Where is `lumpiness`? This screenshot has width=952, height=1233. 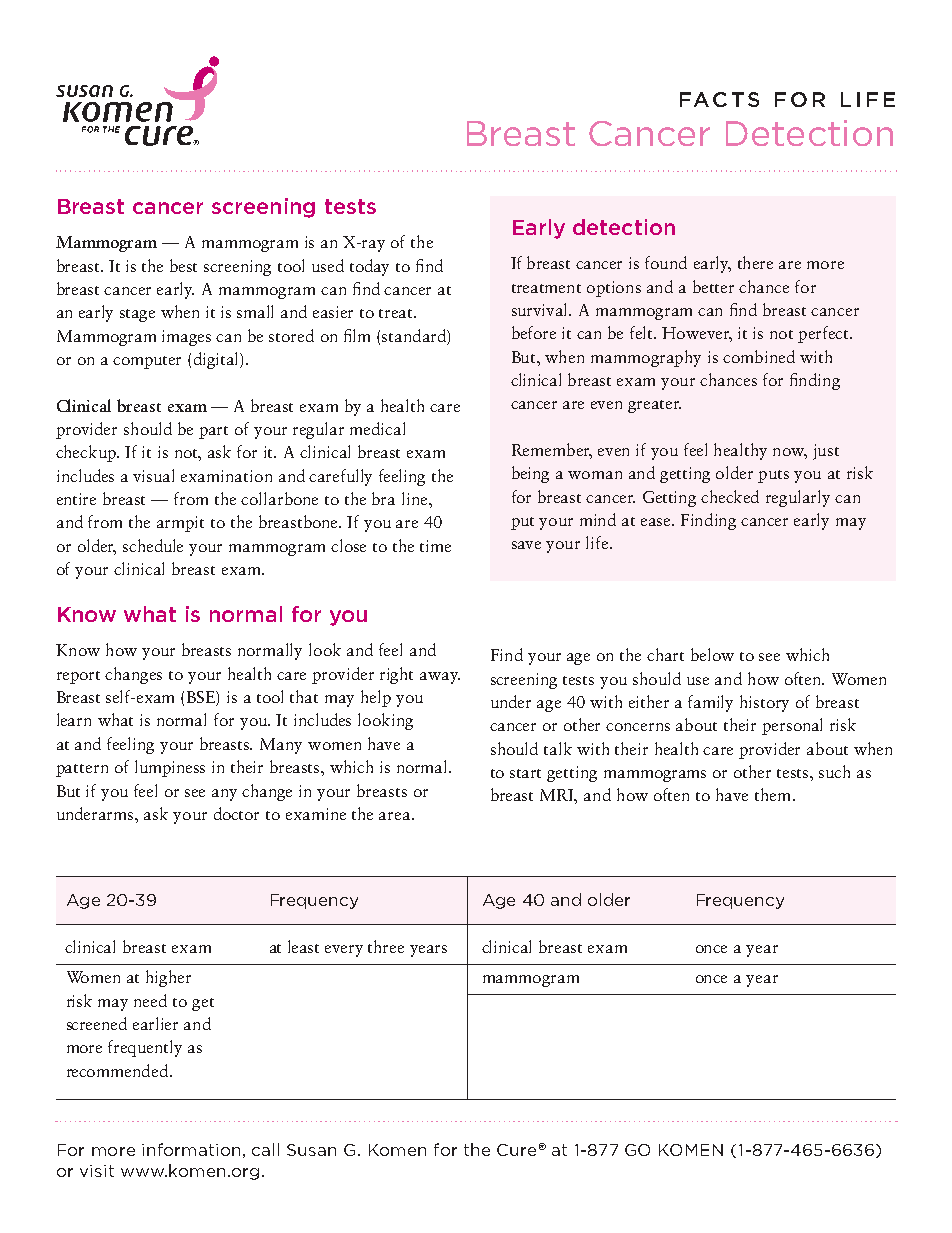 lumpiness is located at coordinates (170, 768).
